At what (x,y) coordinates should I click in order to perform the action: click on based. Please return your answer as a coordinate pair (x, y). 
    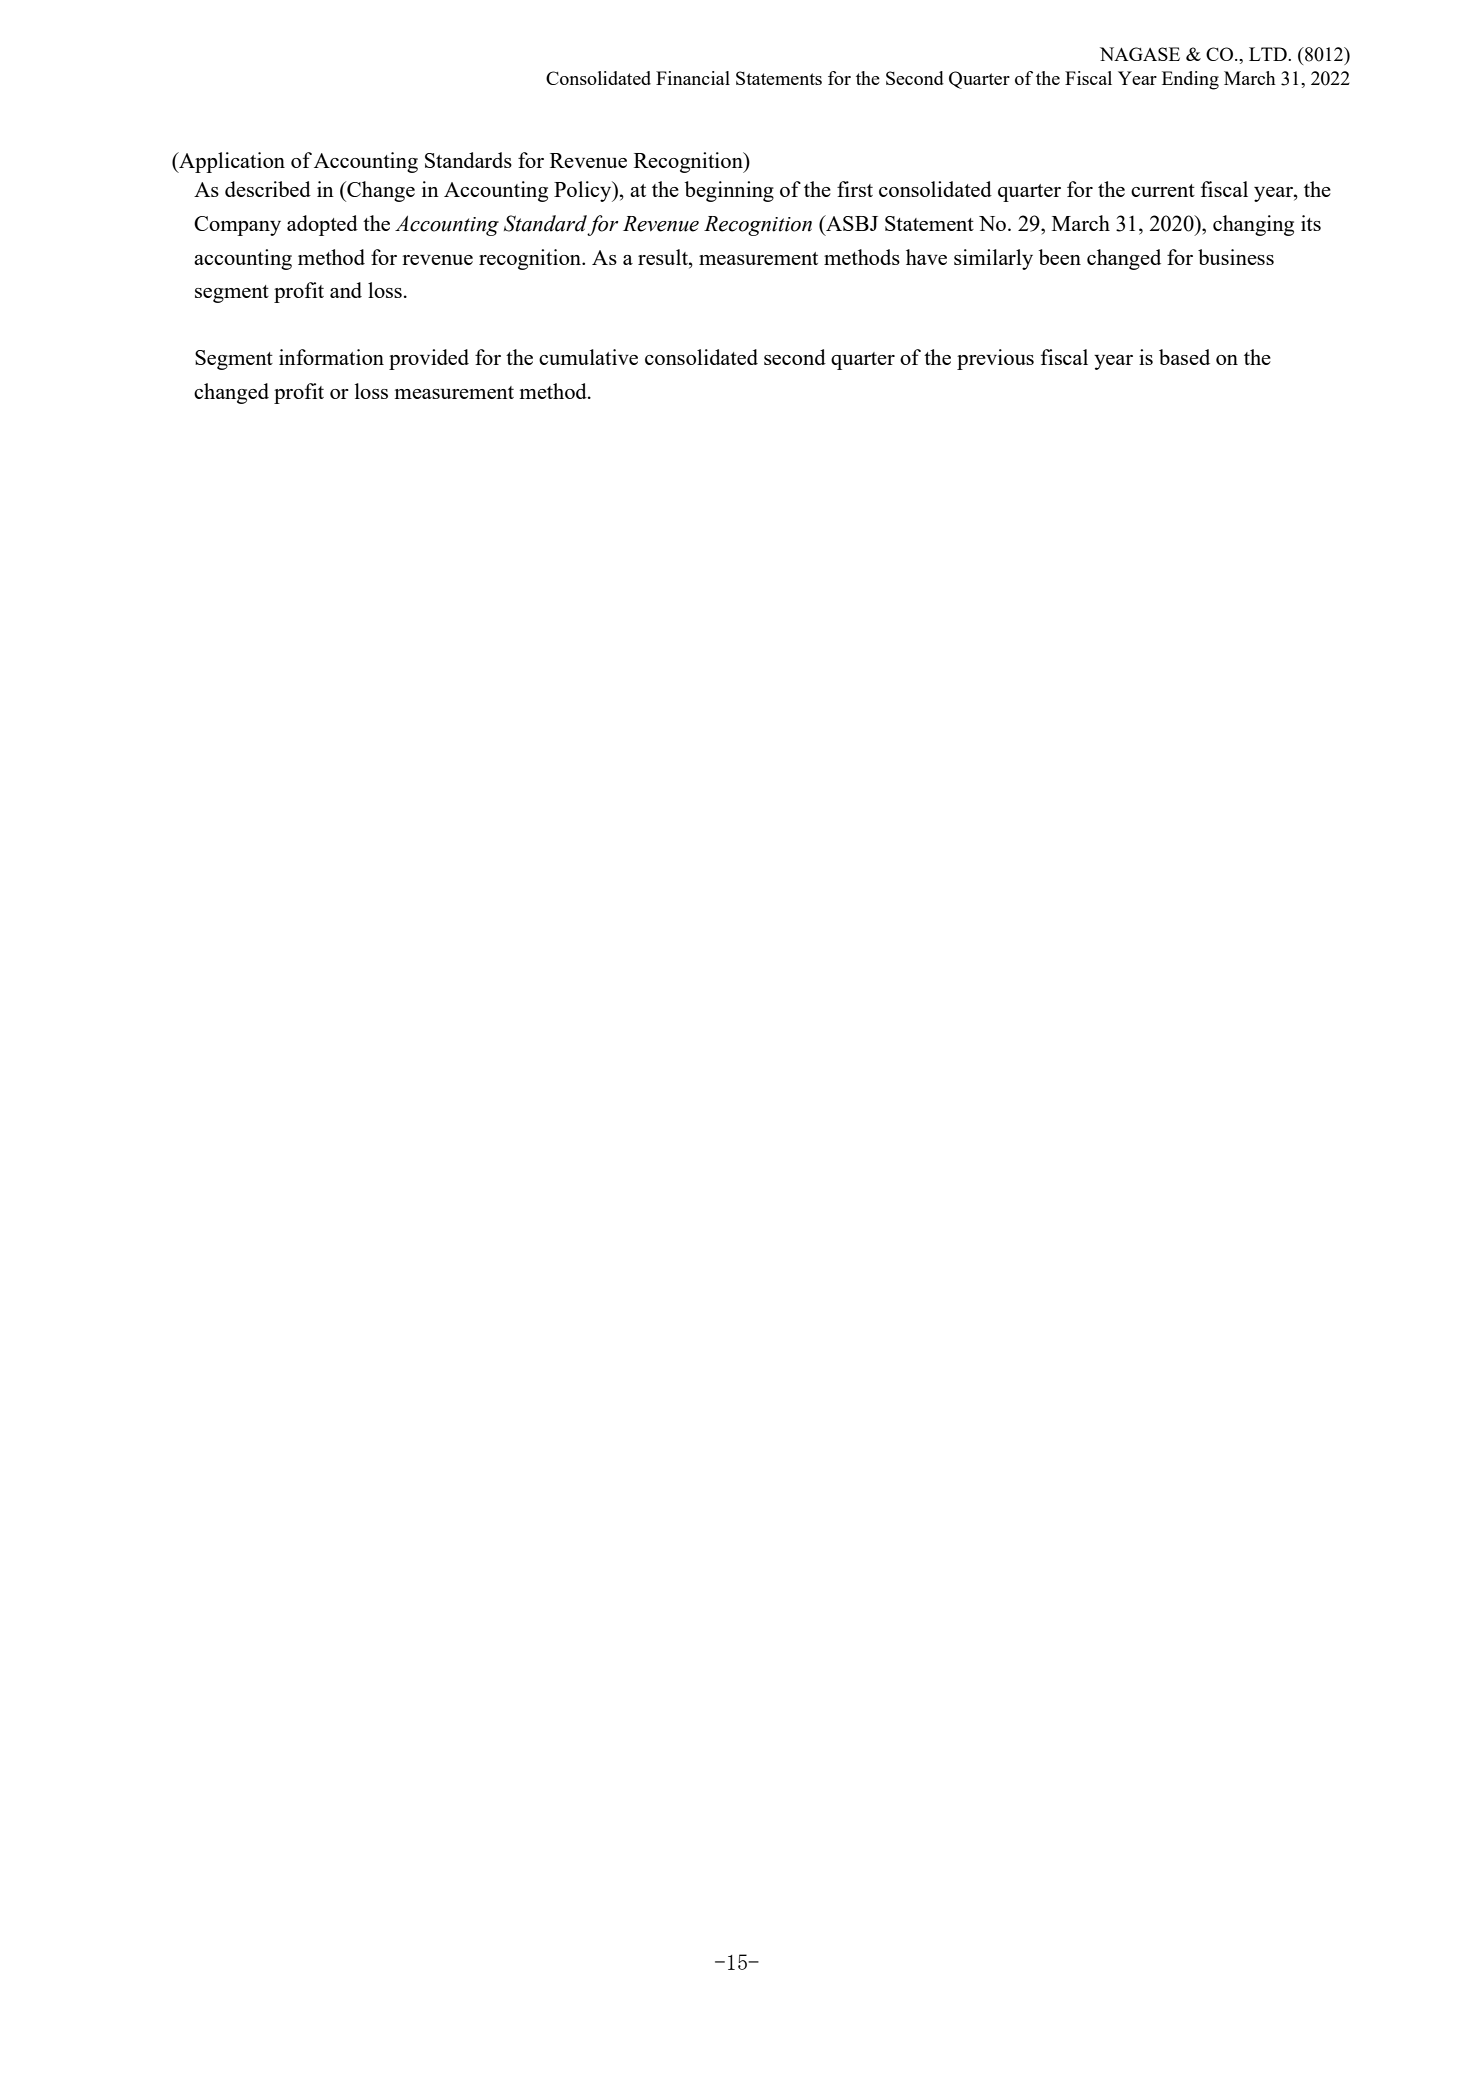
    Looking at the image, I should click on (1184, 357).
